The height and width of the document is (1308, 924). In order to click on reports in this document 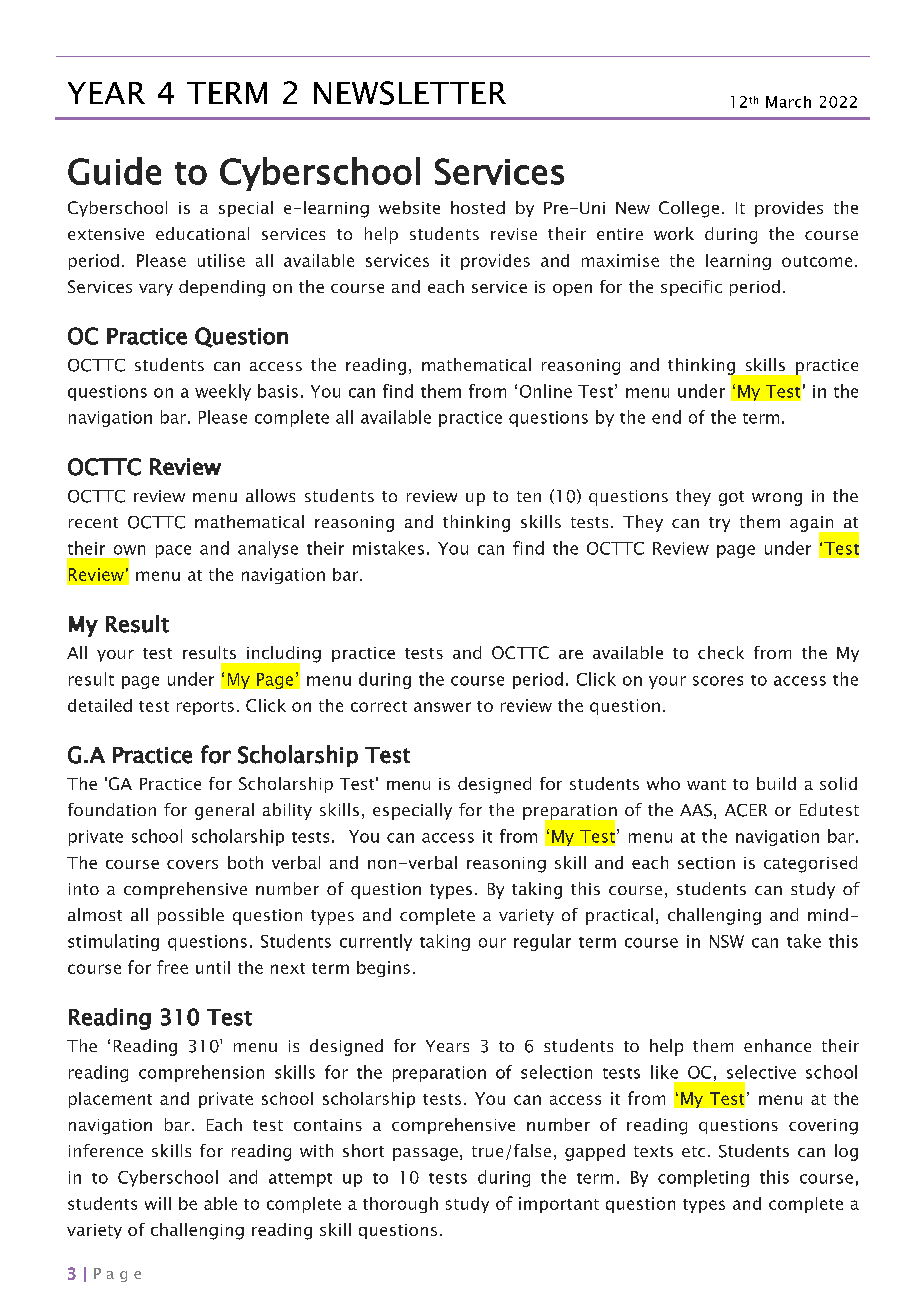, I will do `click(205, 708)`.
